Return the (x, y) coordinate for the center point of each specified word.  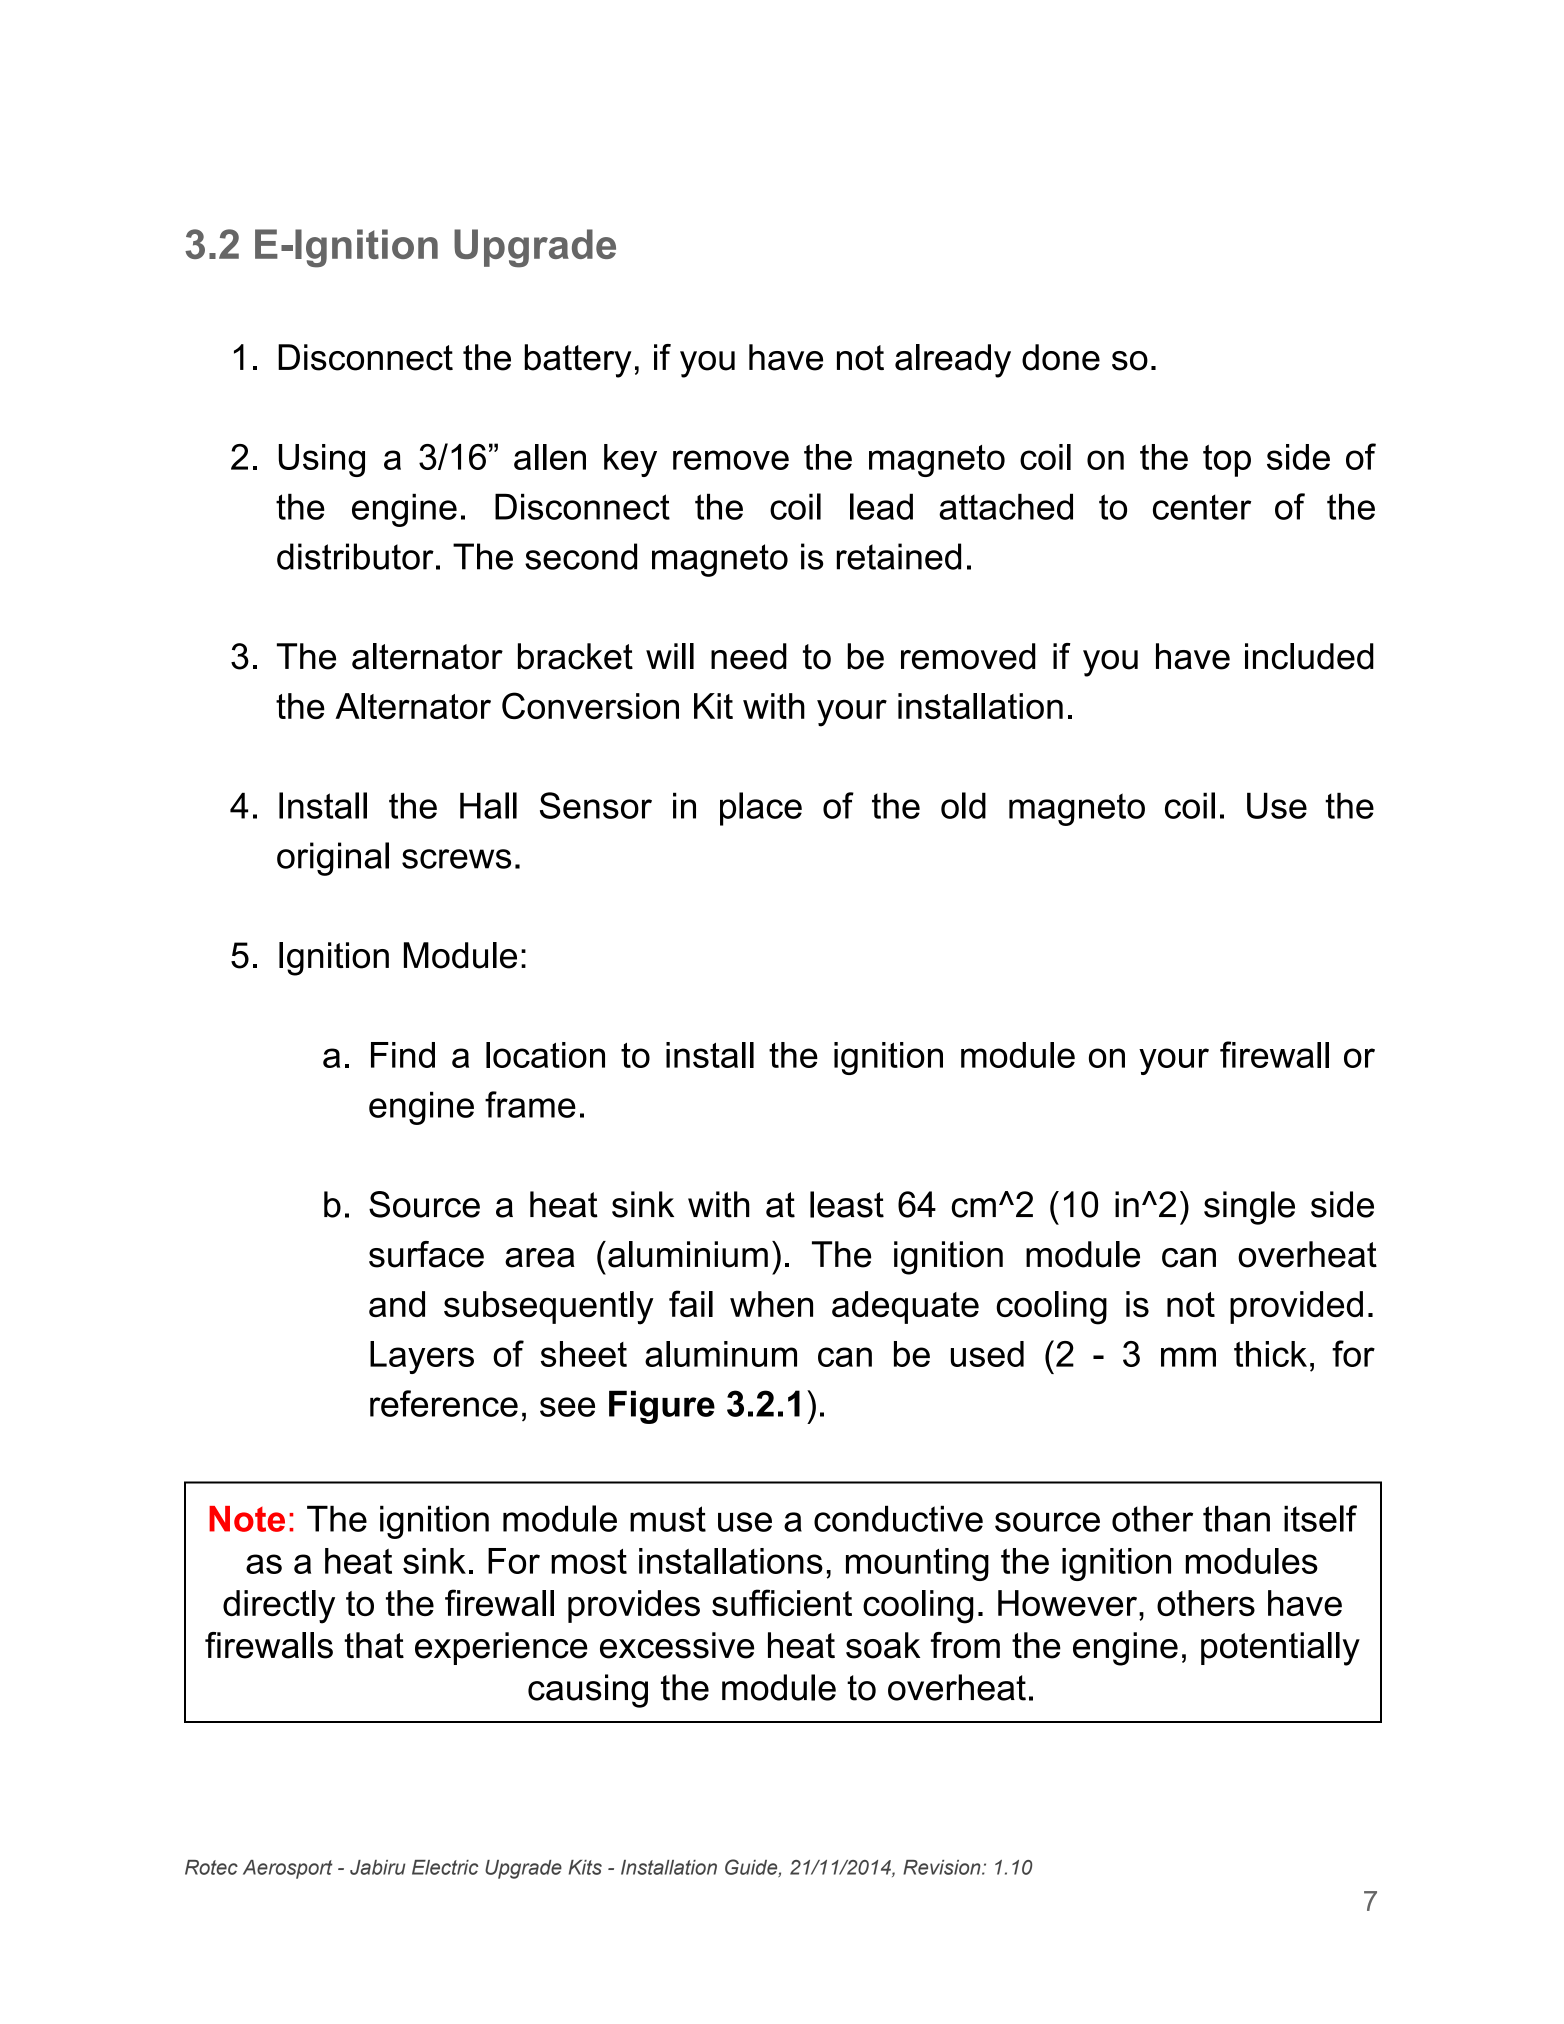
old (963, 805)
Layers (422, 1357)
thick (1270, 1354)
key (630, 460)
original (333, 859)
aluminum (721, 1354)
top (1227, 461)
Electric (445, 1867)
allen (550, 457)
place (761, 809)
